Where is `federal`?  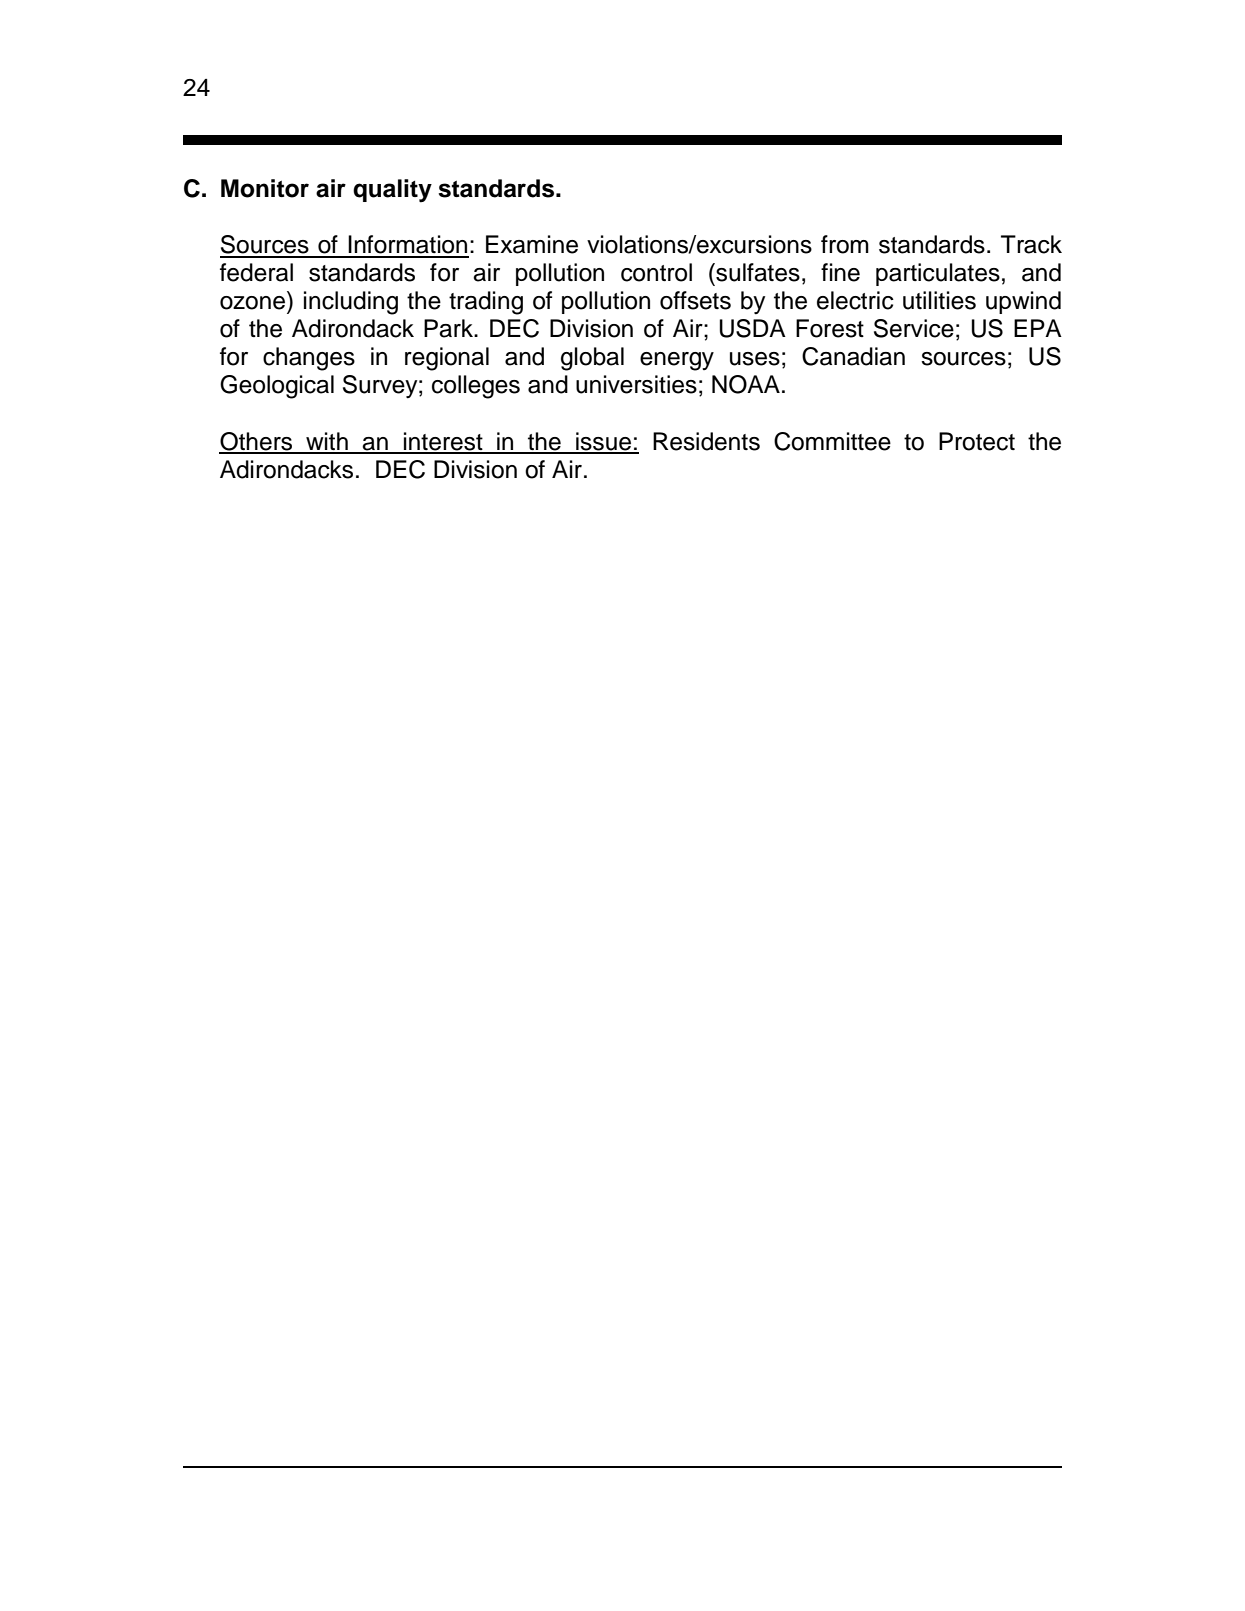 federal is located at coordinates (256, 272).
